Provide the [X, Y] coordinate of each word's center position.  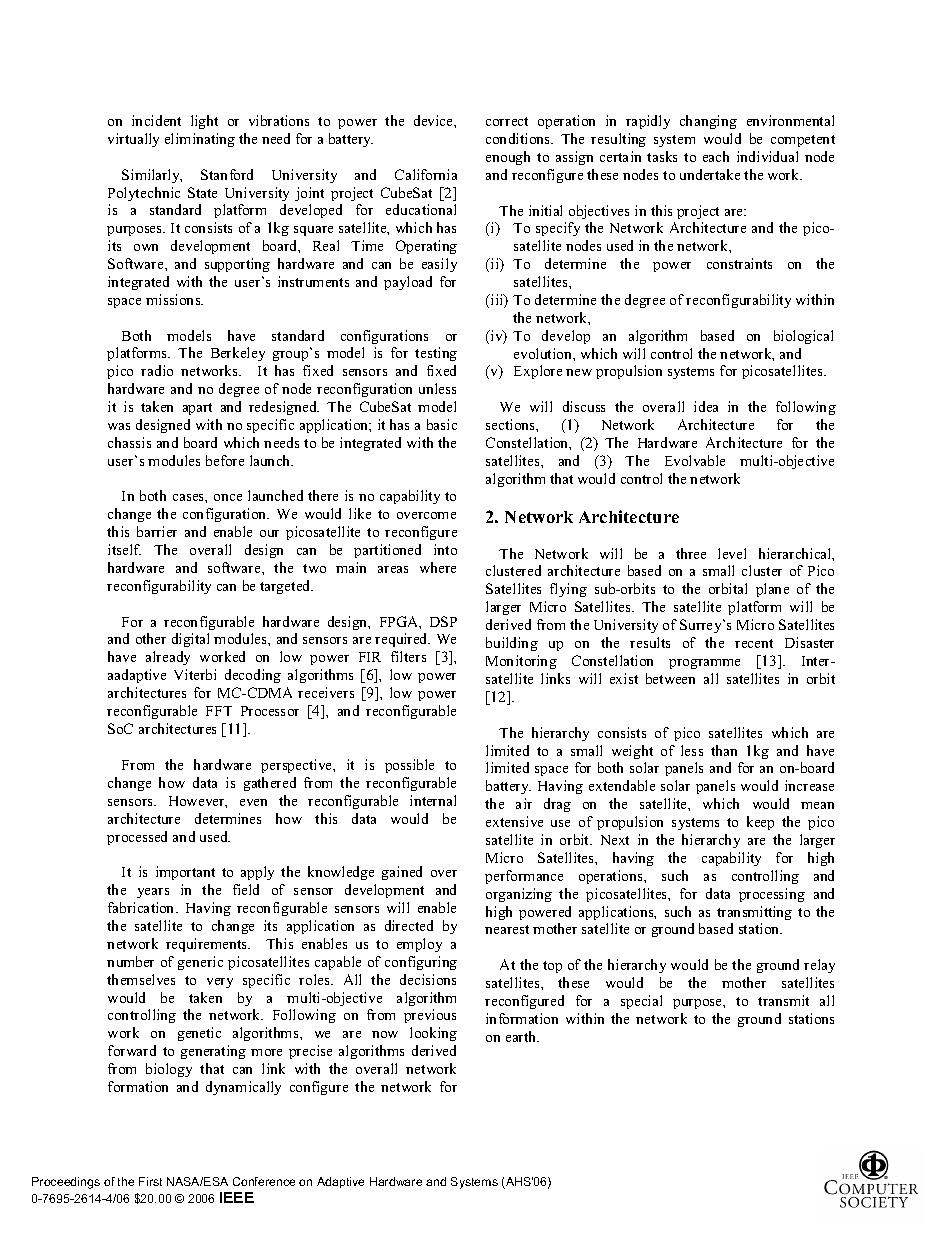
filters [408, 656]
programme [704, 664]
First [150, 1181]
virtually [133, 140]
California [426, 174]
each [716, 156]
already [168, 658]
